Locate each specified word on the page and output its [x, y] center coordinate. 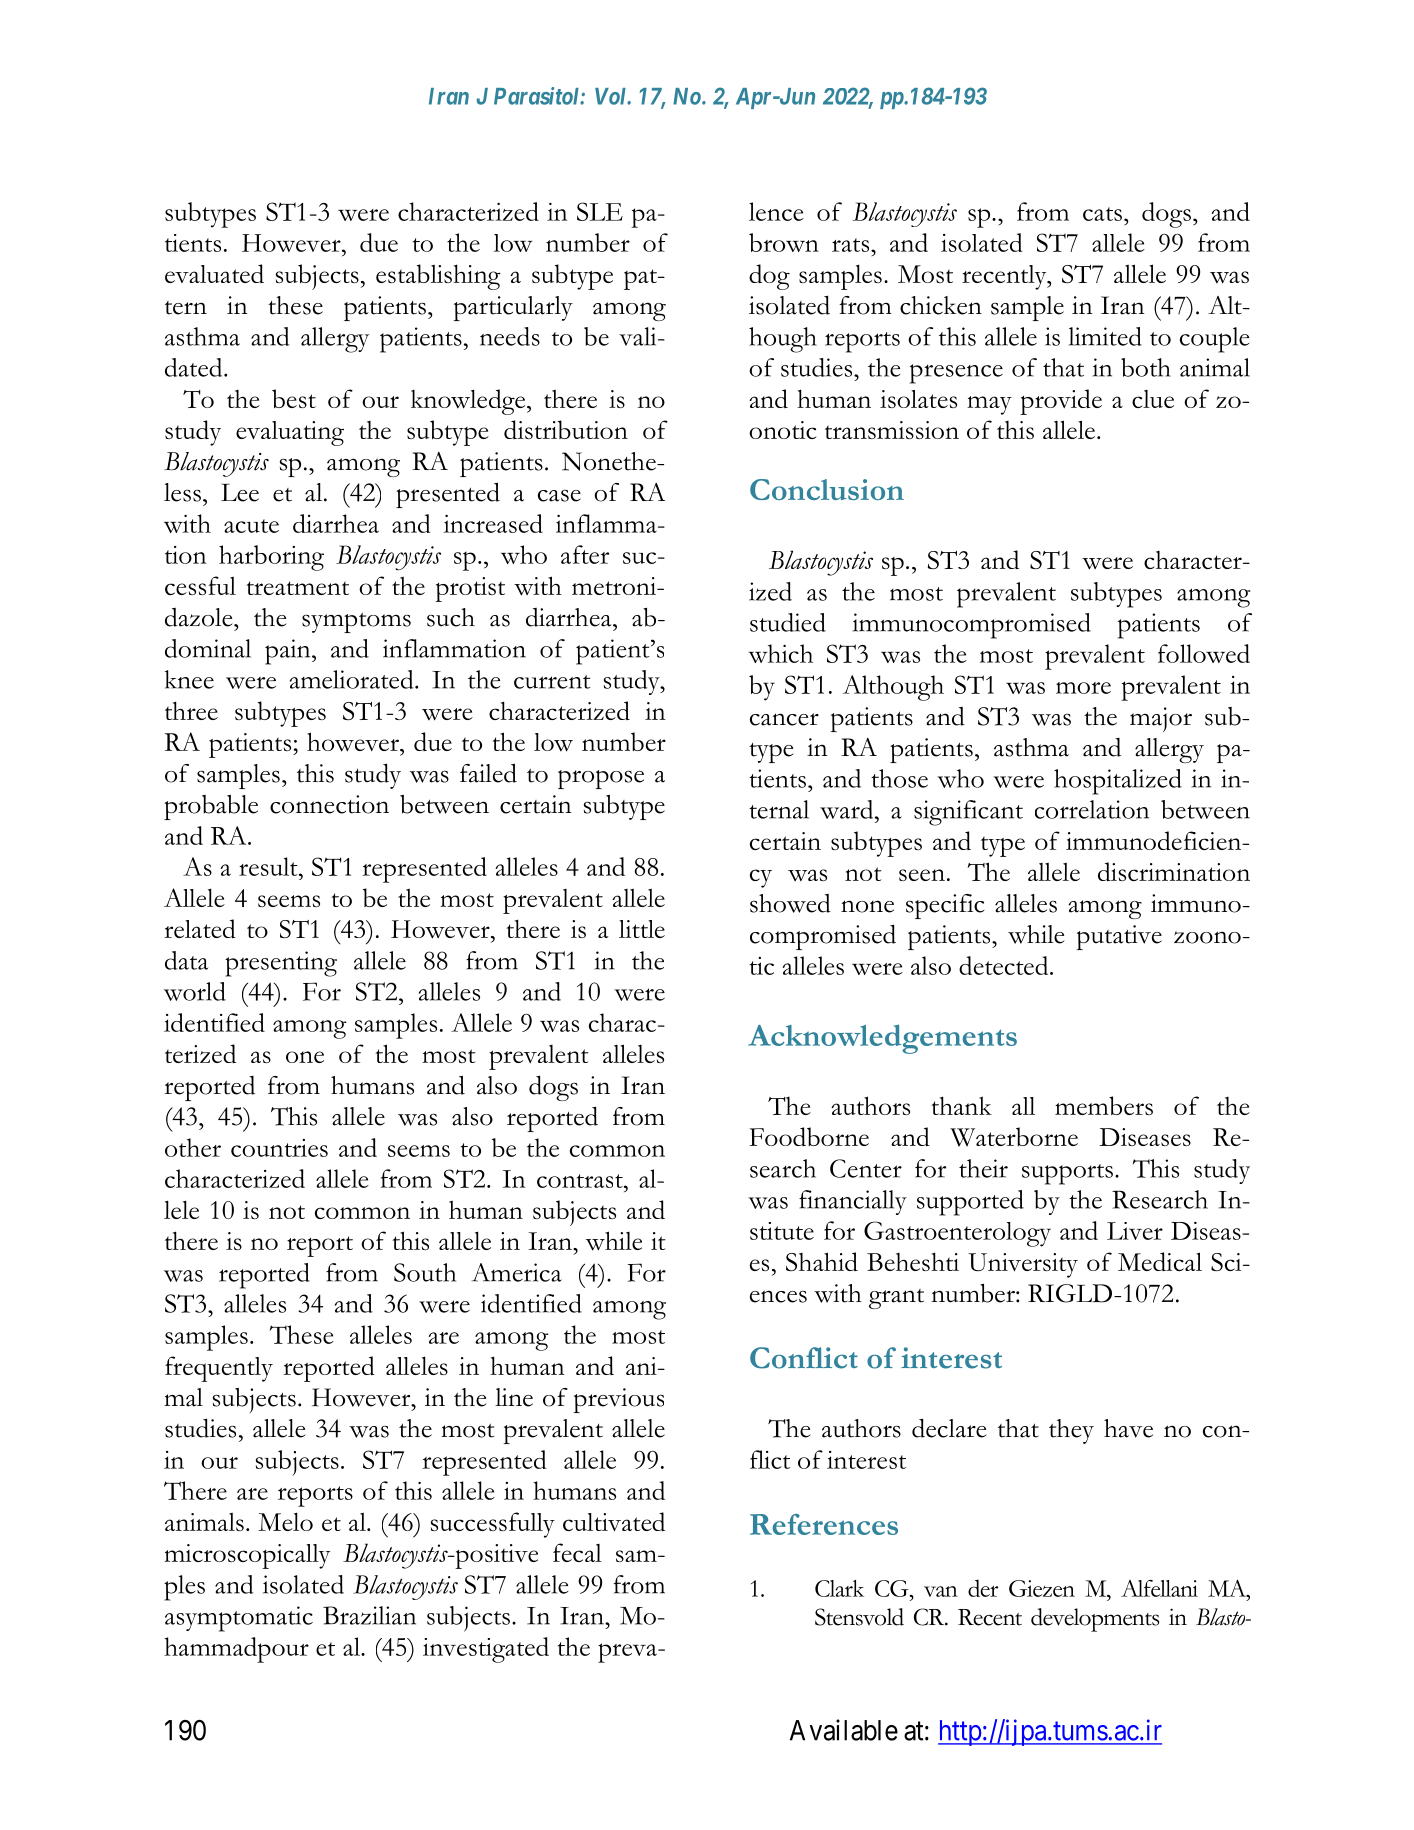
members [1104, 1105]
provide [1061, 402]
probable [211, 807]
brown [784, 242]
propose [601, 779]
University [1023, 1265]
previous [618, 1400]
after [585, 554]
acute [251, 526]
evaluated [214, 273]
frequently [219, 1369]
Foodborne [809, 1136]
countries [279, 1148]
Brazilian [369, 1615]
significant [968, 813]
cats [1102, 214]
